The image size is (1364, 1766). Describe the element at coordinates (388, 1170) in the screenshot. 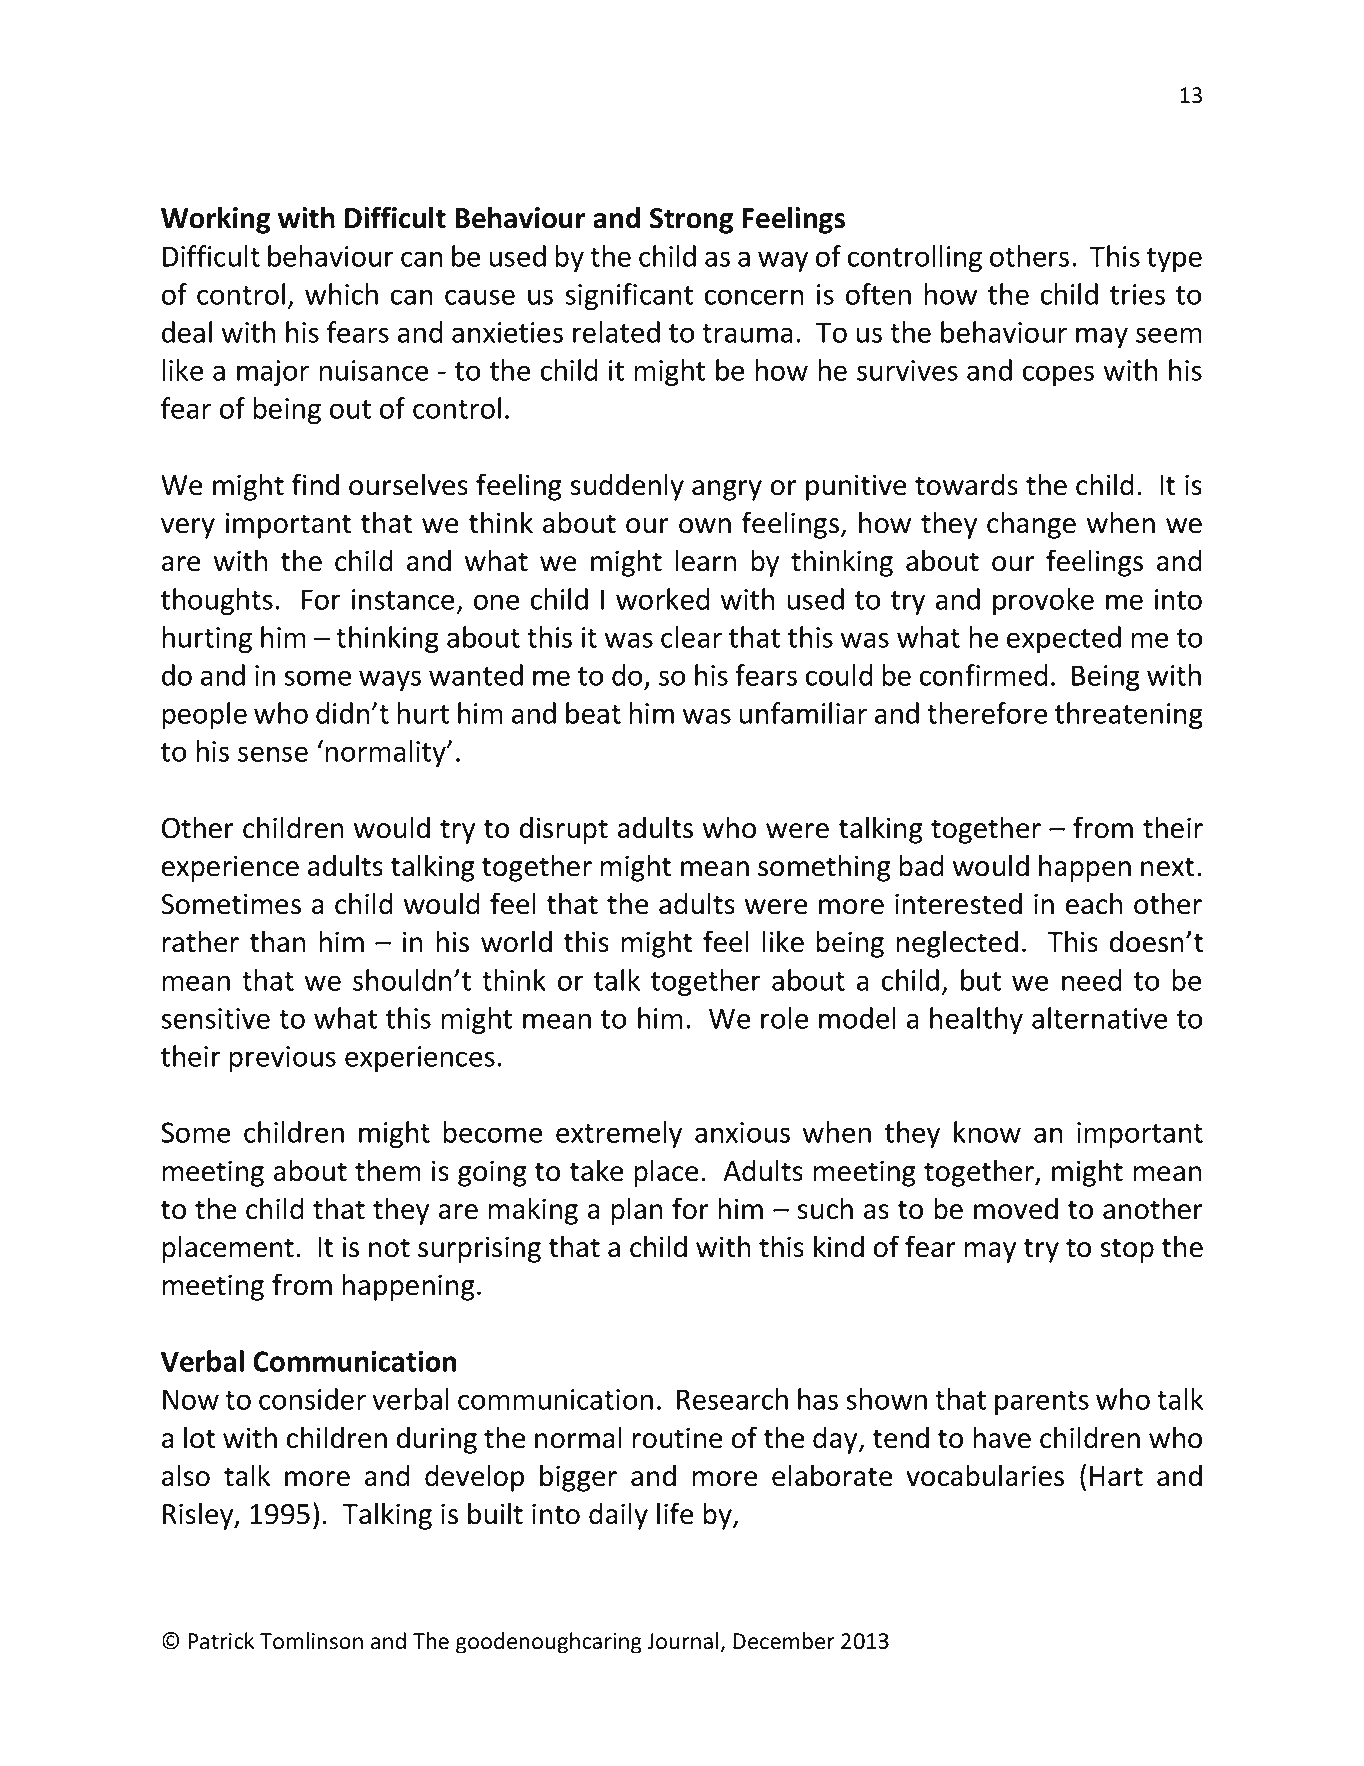

I see `them` at that location.
